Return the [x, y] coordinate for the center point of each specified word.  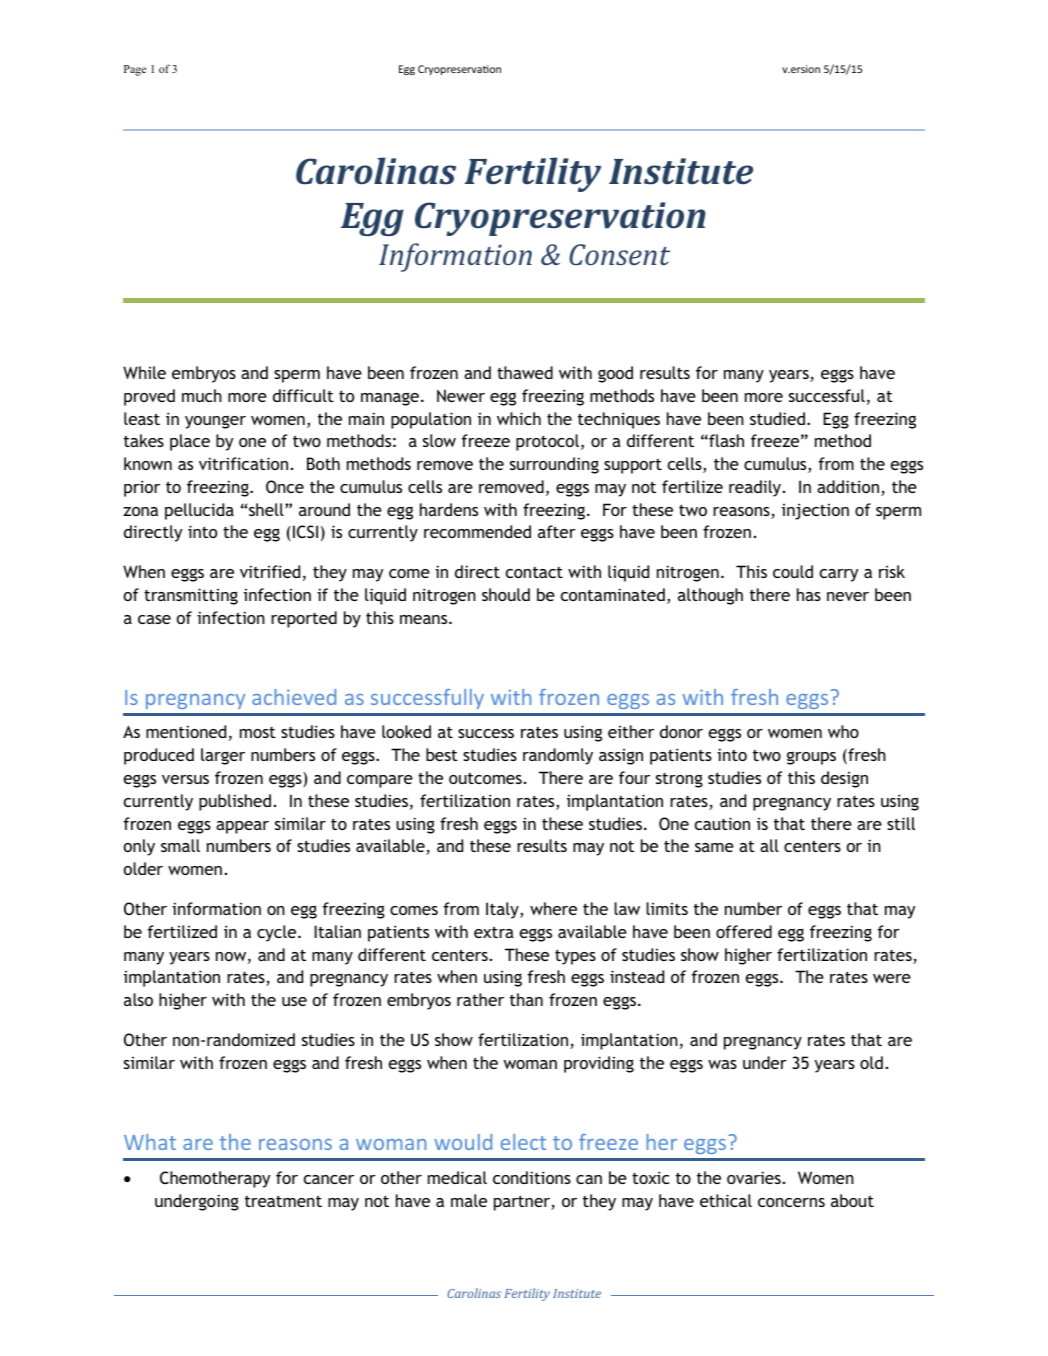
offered [744, 931]
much [202, 395]
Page [135, 70]
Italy [503, 910]
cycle [278, 933]
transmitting [191, 596]
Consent [619, 254]
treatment [283, 1201]
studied [777, 418]
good [615, 374]
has [809, 594]
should [506, 594]
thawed [525, 372]
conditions [532, 1177]
